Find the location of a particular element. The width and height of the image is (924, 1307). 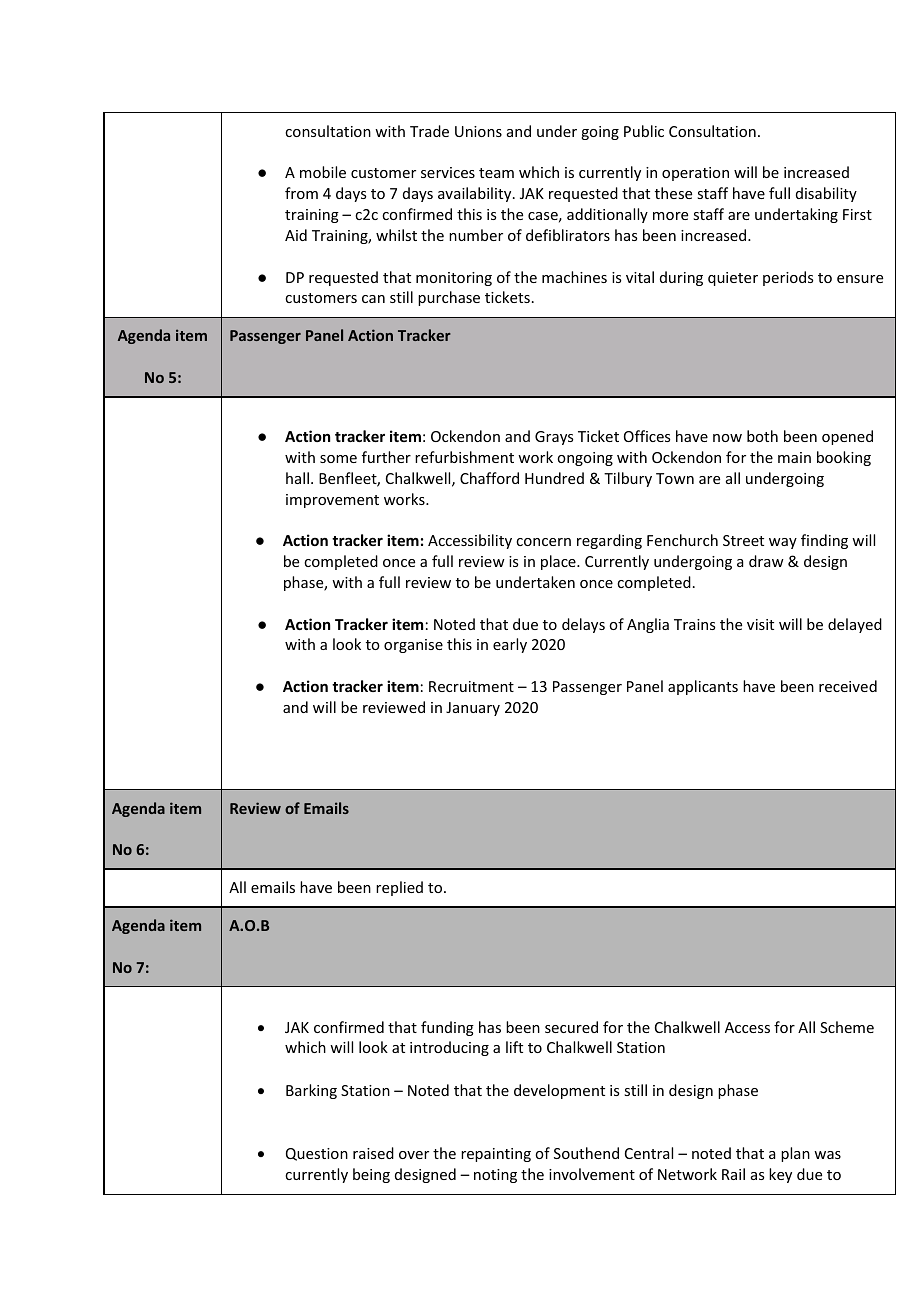

both is located at coordinates (762, 436).
